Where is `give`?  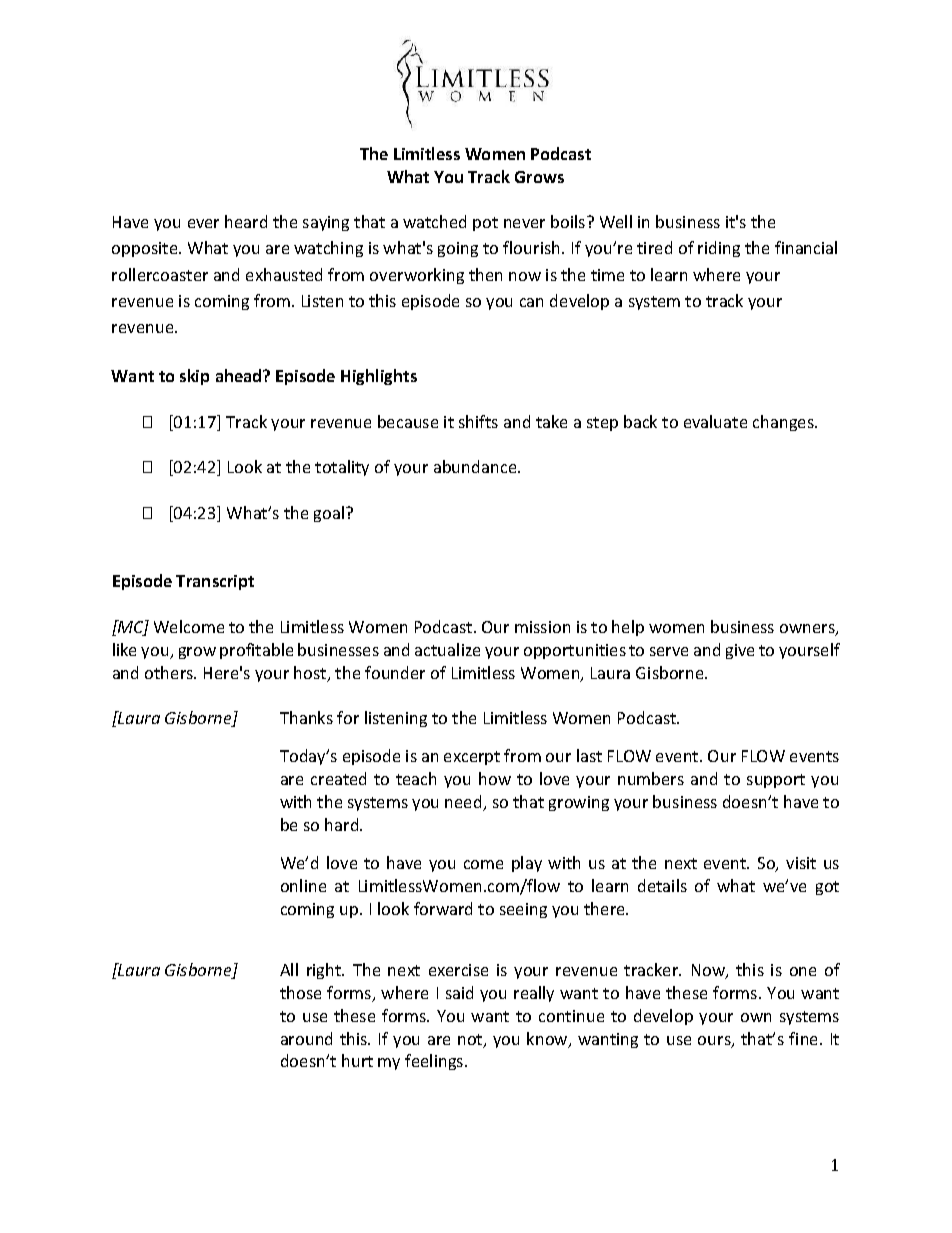
give is located at coordinates (740, 651).
